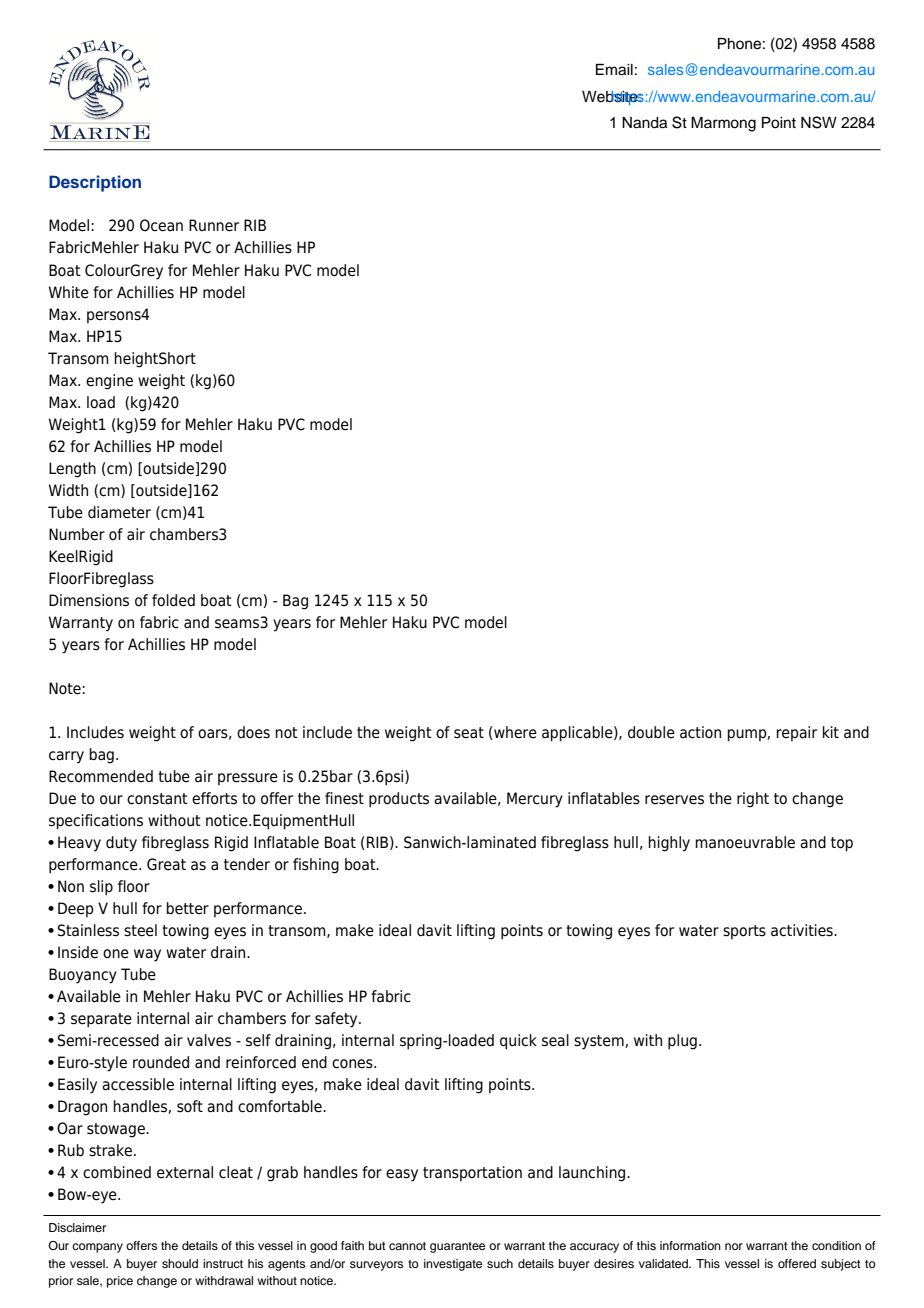  Describe the element at coordinates (644, 123) in the screenshot. I see `Nanda` at that location.
